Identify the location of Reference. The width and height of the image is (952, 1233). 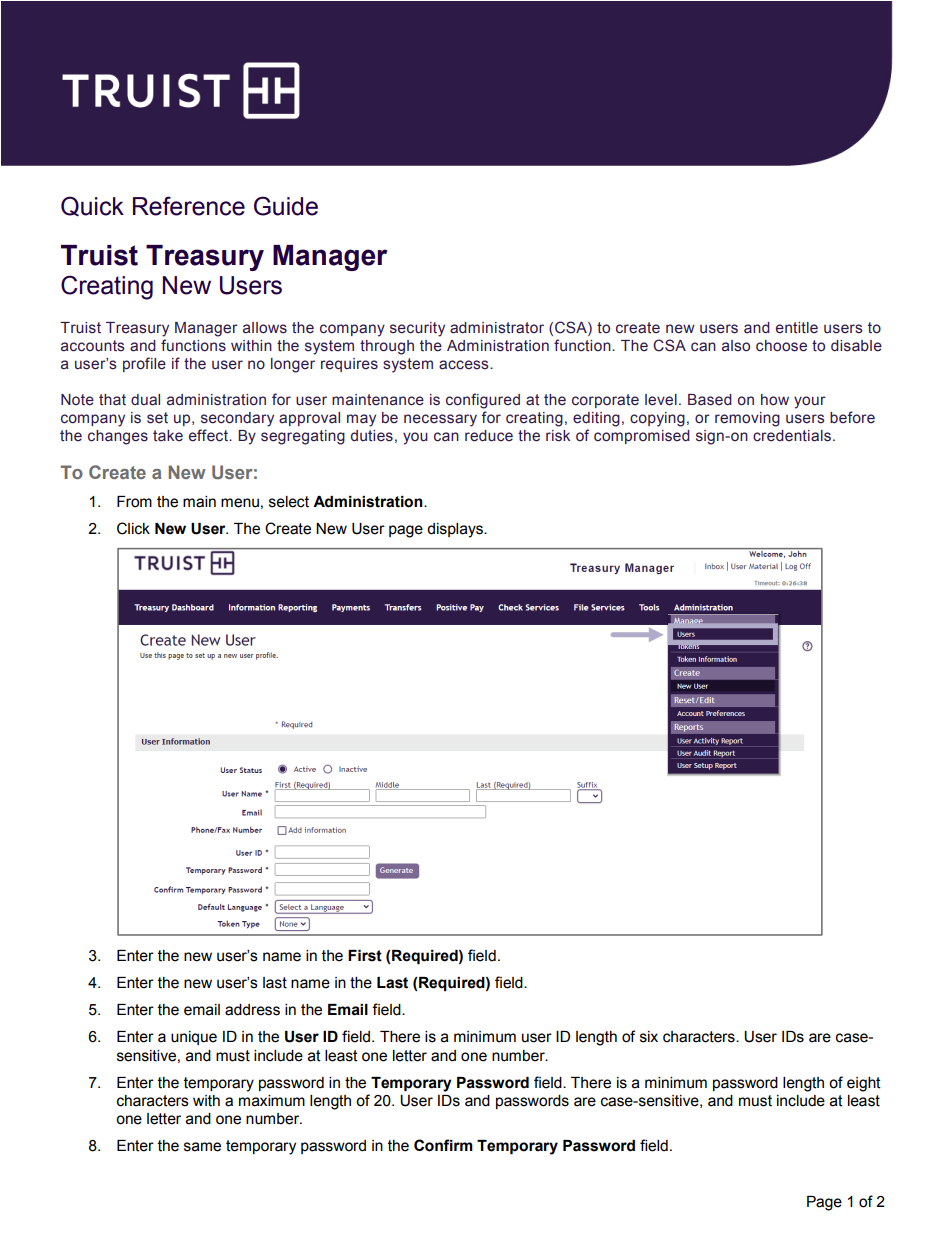
(189, 206).
